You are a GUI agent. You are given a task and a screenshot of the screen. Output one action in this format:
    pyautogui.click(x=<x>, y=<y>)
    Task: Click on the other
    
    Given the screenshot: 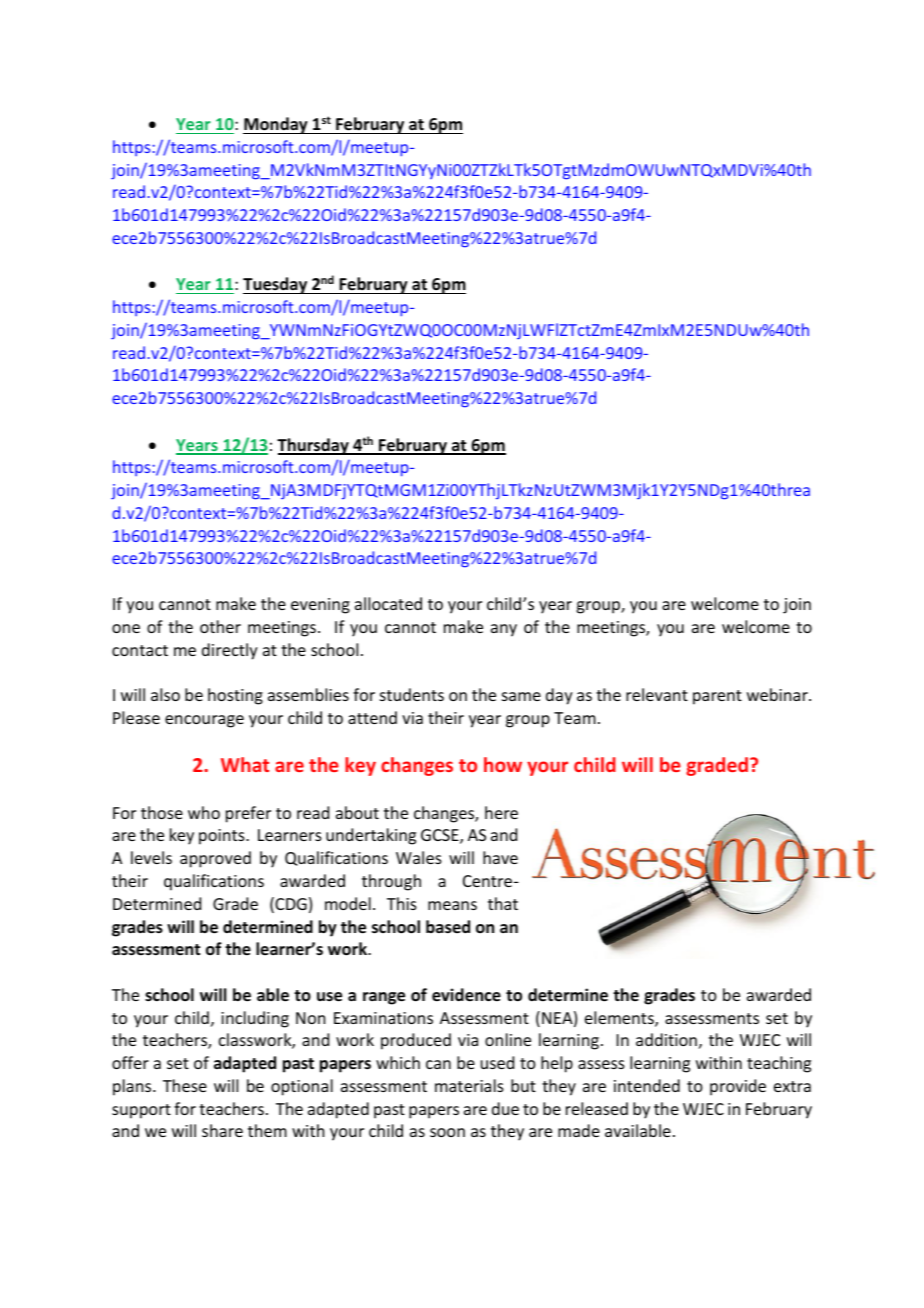 What is the action you would take?
    pyautogui.click(x=220, y=626)
